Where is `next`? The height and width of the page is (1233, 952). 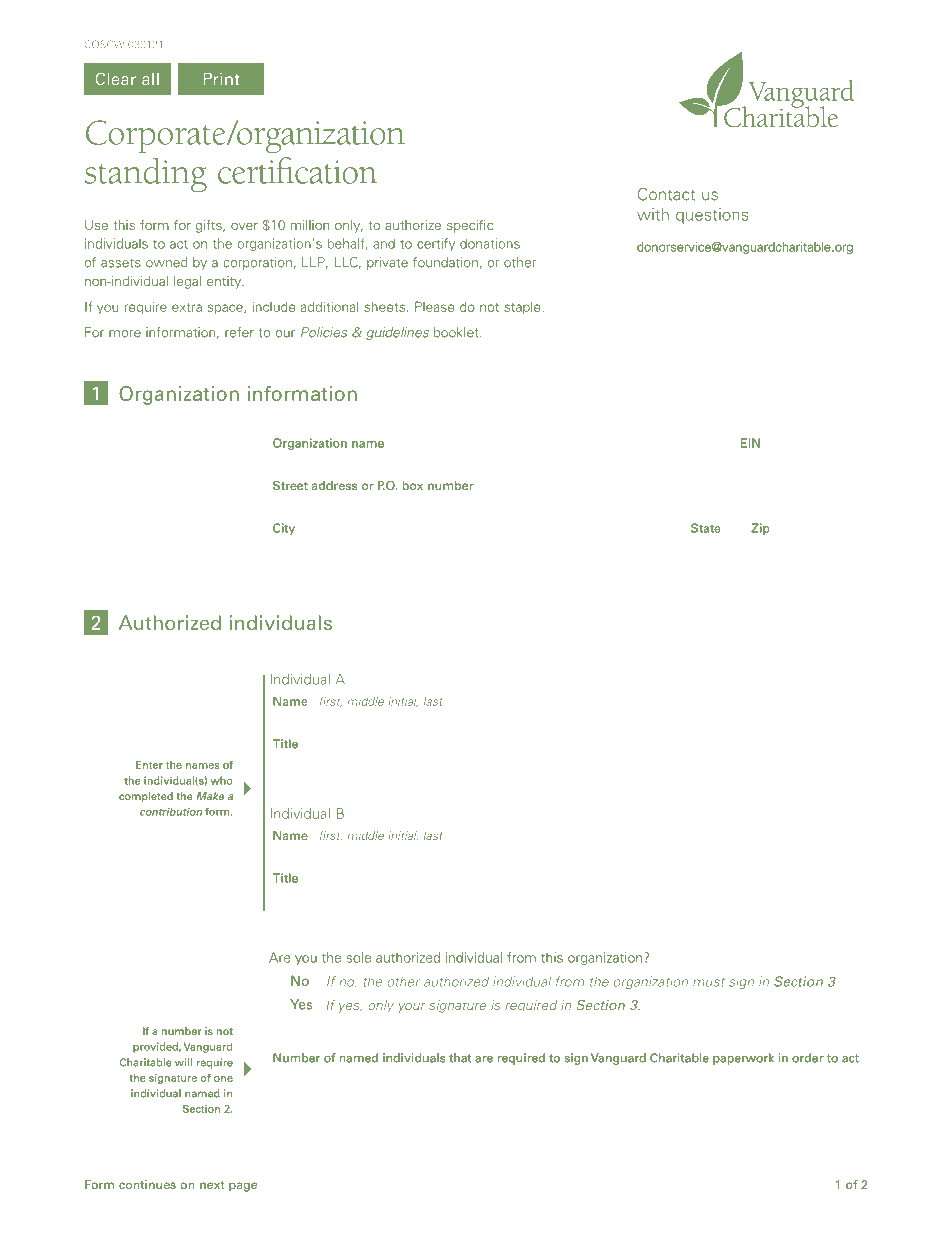
next is located at coordinates (212, 1185).
